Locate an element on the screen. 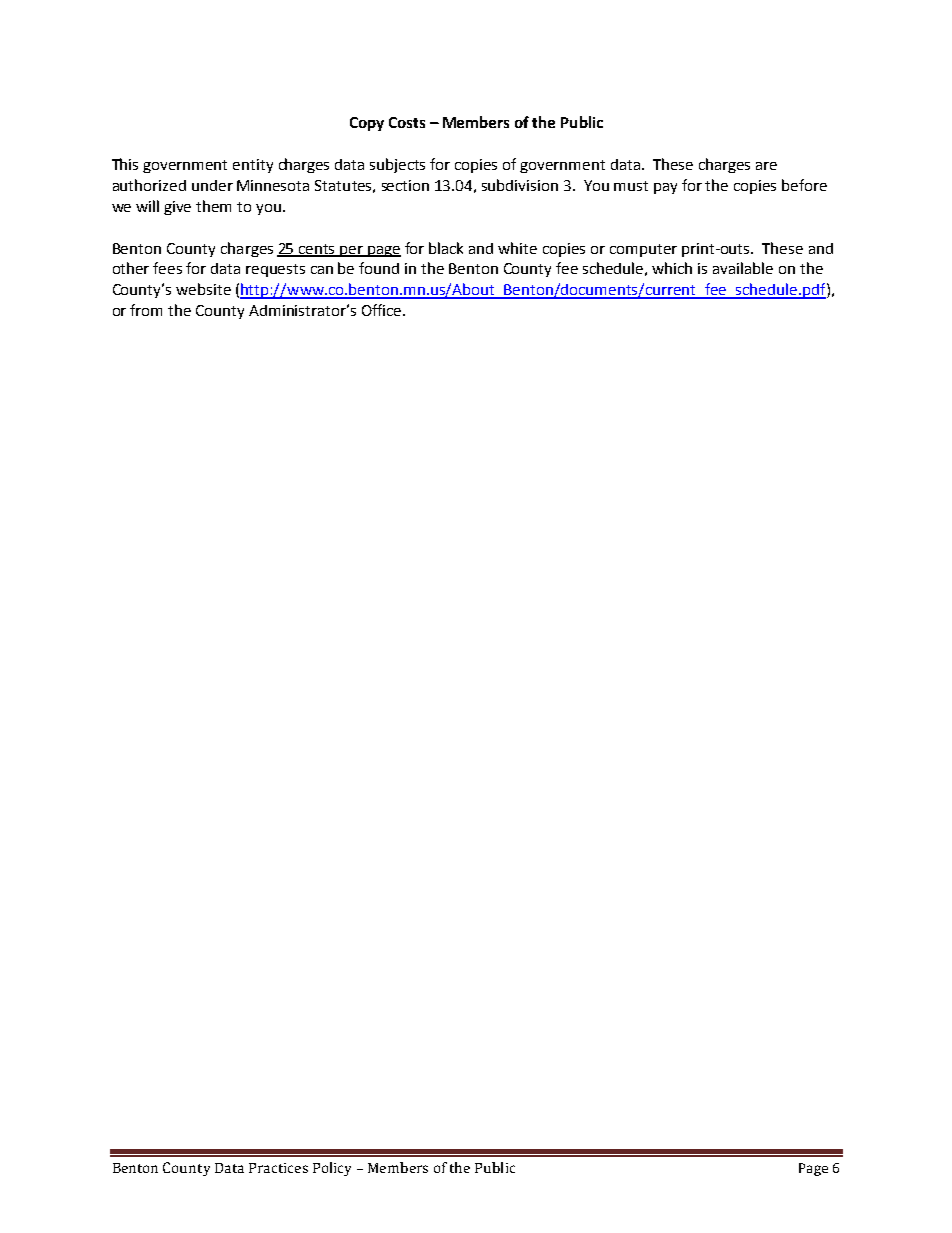 Image resolution: width=952 pixels, height=1233 pixels. found is located at coordinates (379, 268).
